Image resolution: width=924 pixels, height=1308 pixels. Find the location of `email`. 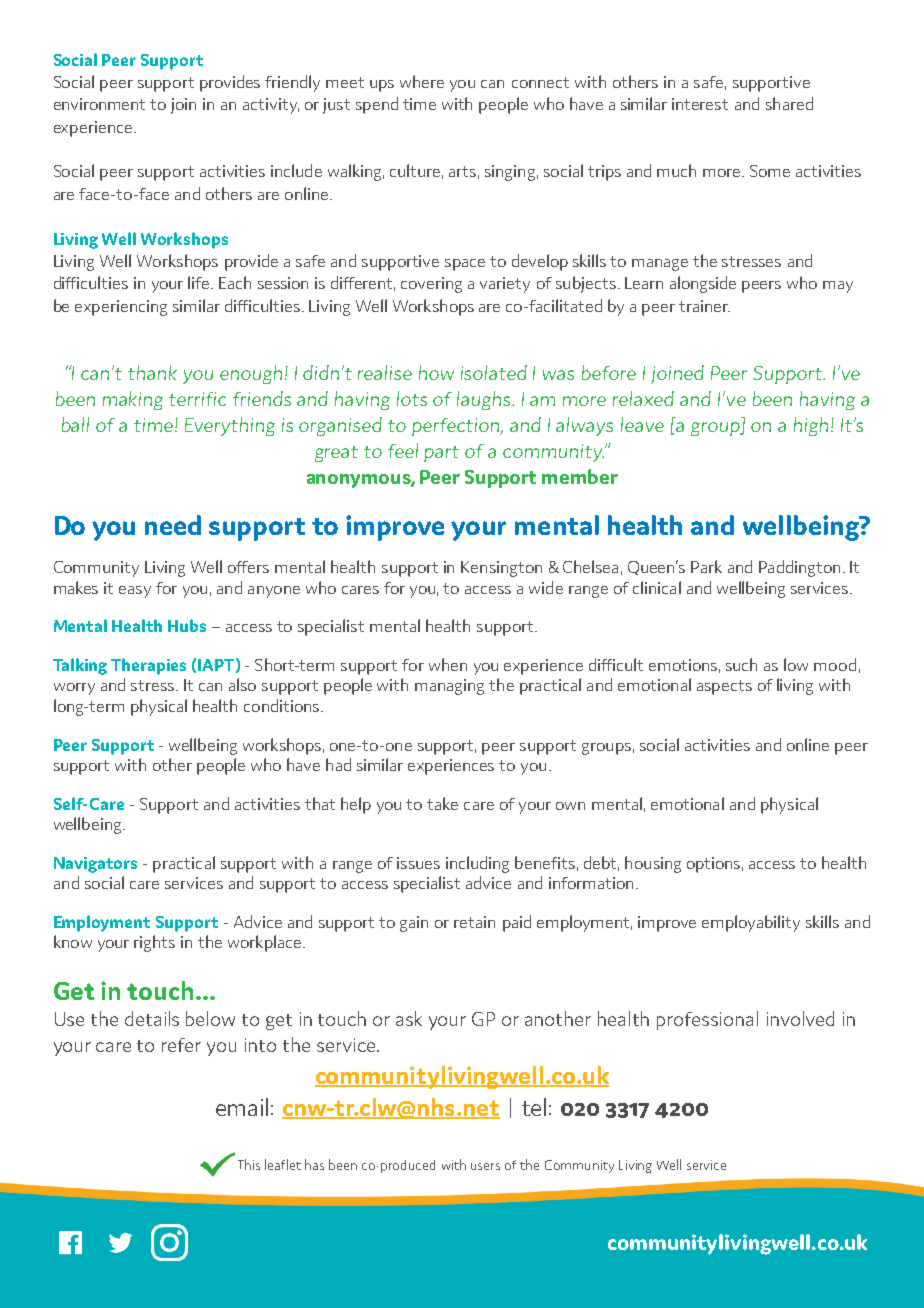

email is located at coordinates (242, 1107).
